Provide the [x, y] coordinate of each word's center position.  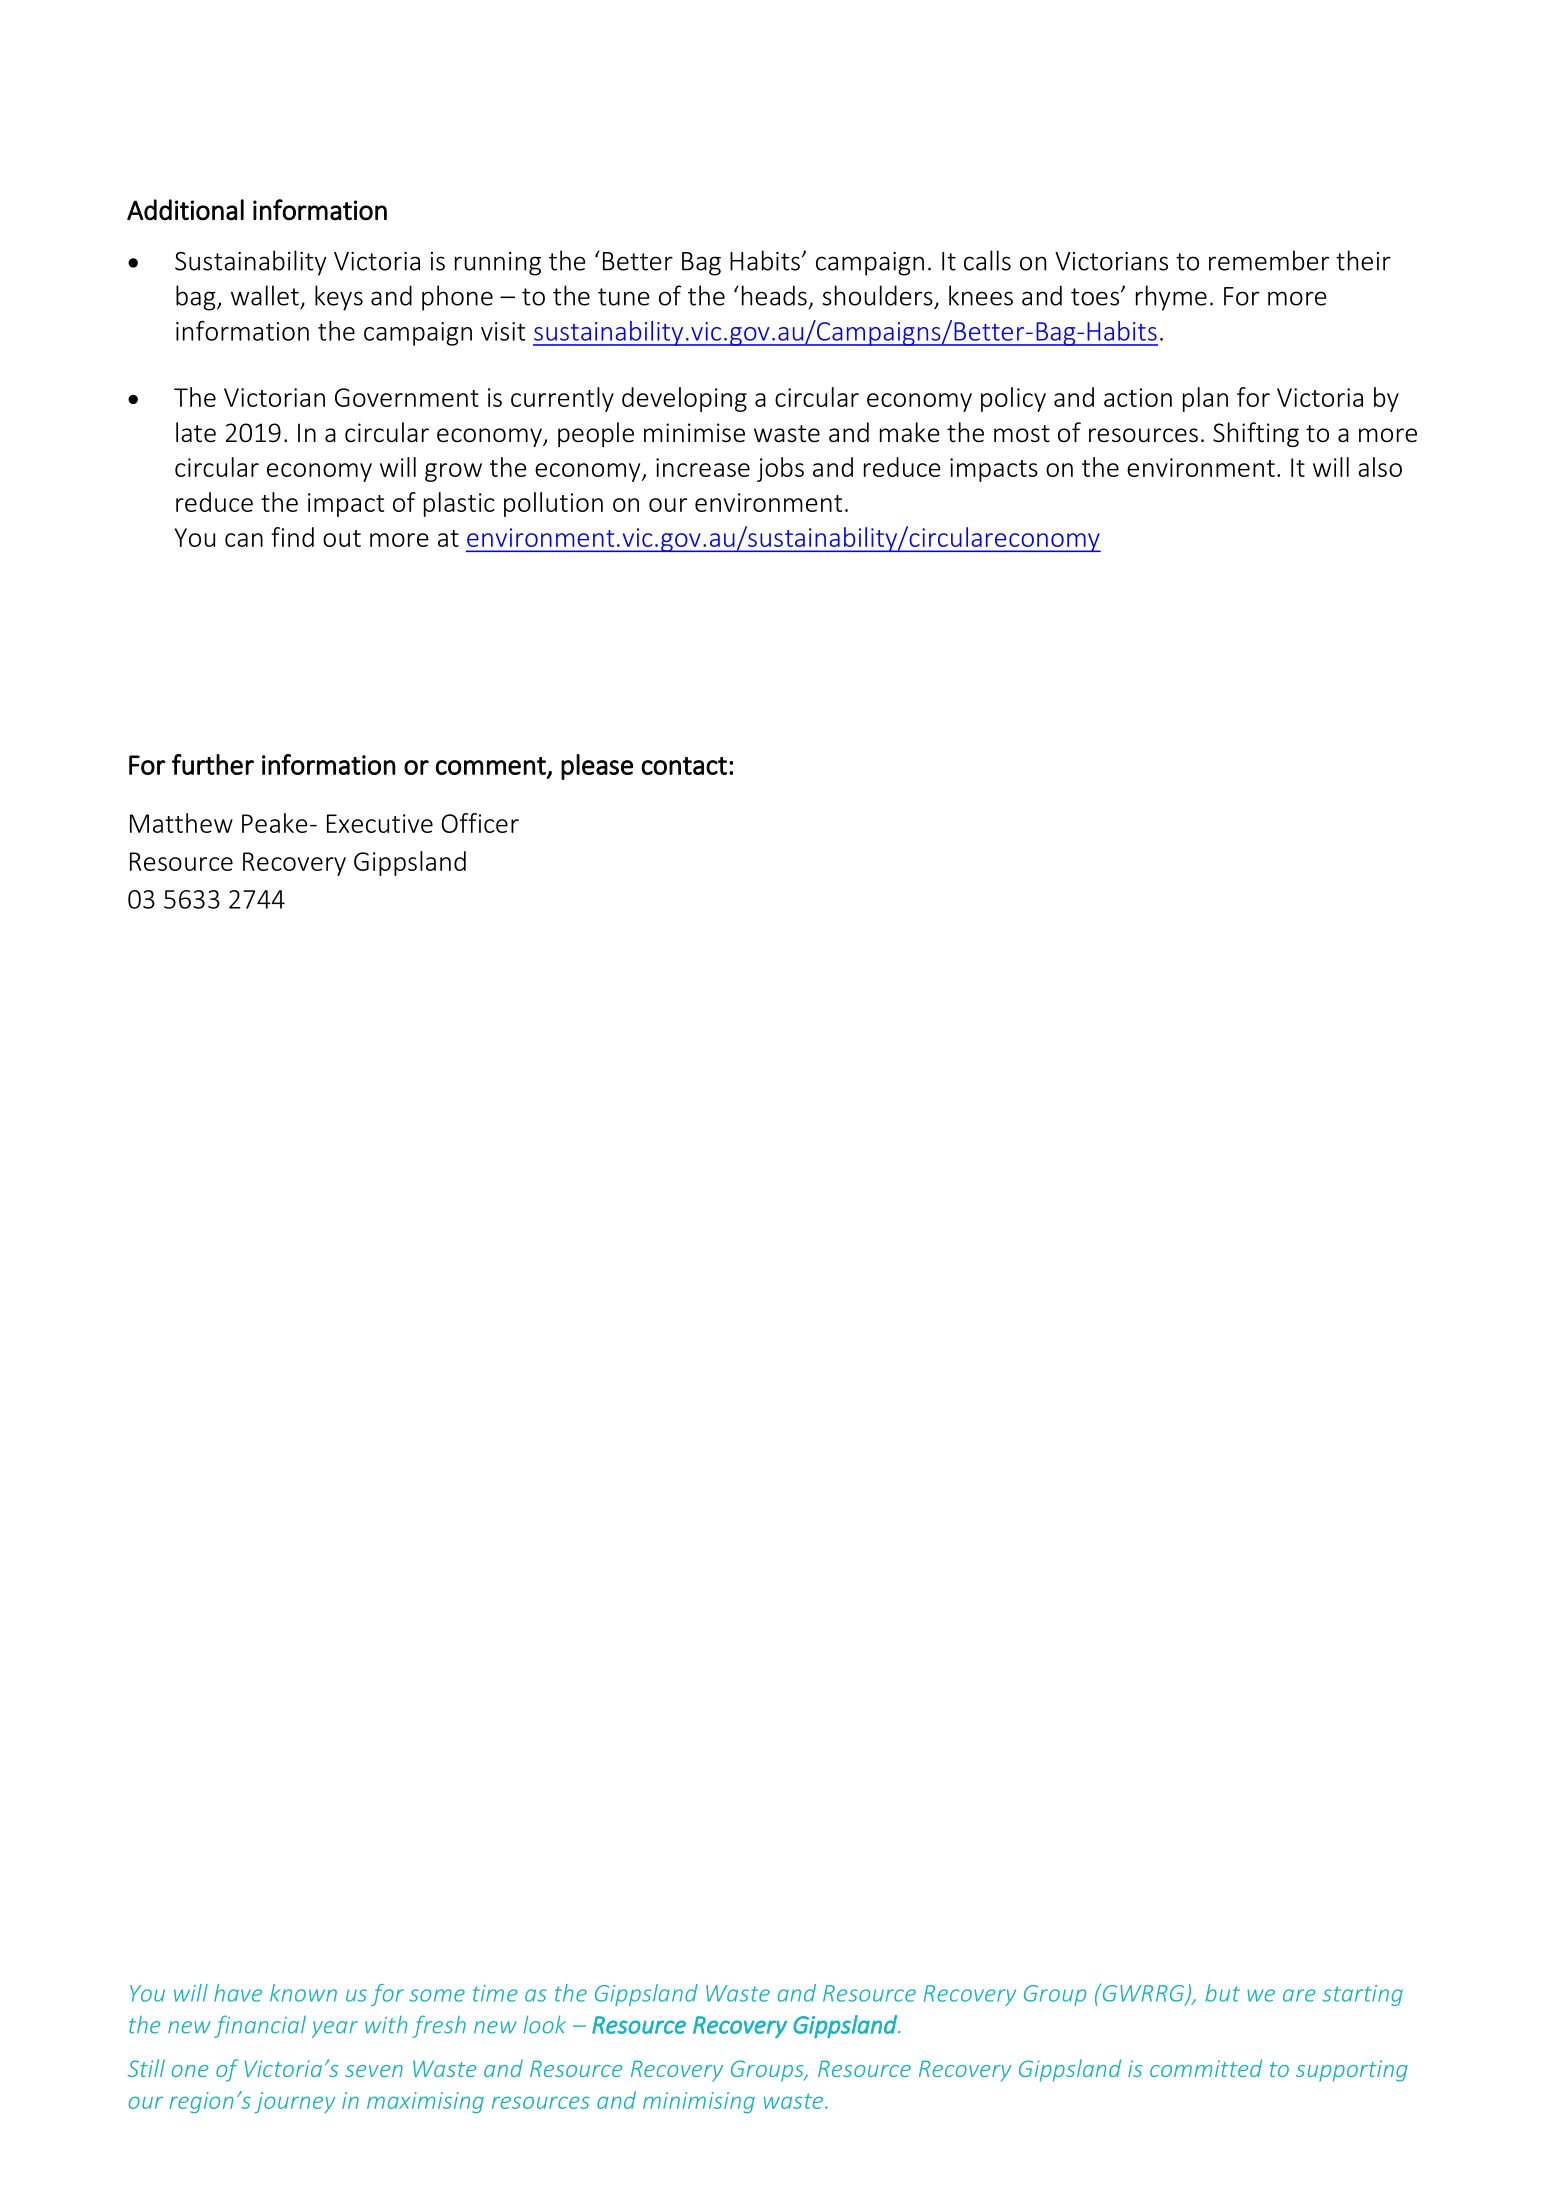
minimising [699, 2102]
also [1380, 467]
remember [1269, 260]
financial [260, 2026]
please [597, 767]
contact [684, 766]
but [1223, 1993]
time [495, 1993]
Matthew [181, 823]
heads [774, 295]
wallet [265, 295]
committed [1206, 2068]
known [303, 1993]
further [213, 764]
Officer [480, 823]
